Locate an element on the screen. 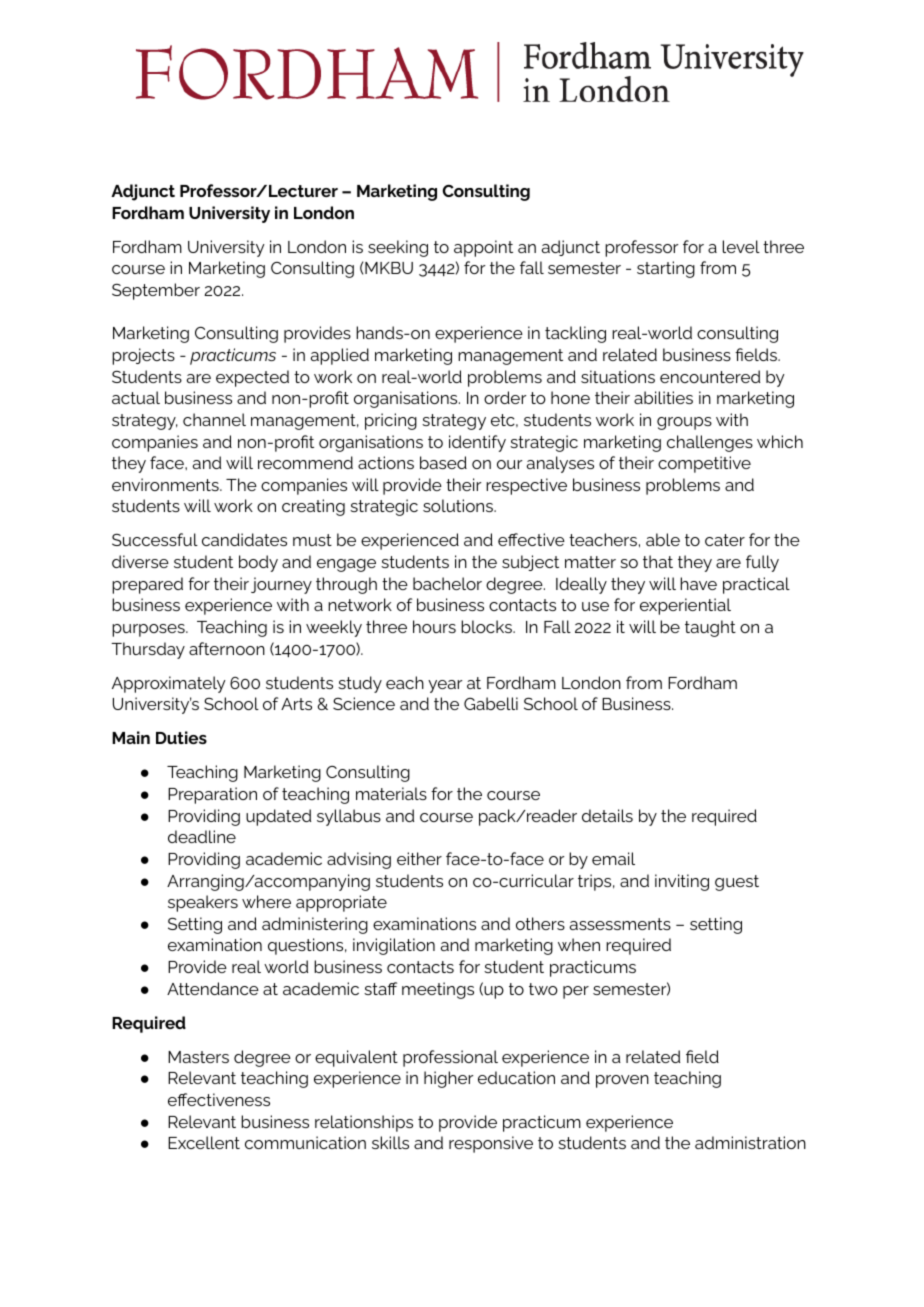  cater is located at coordinates (725, 540).
